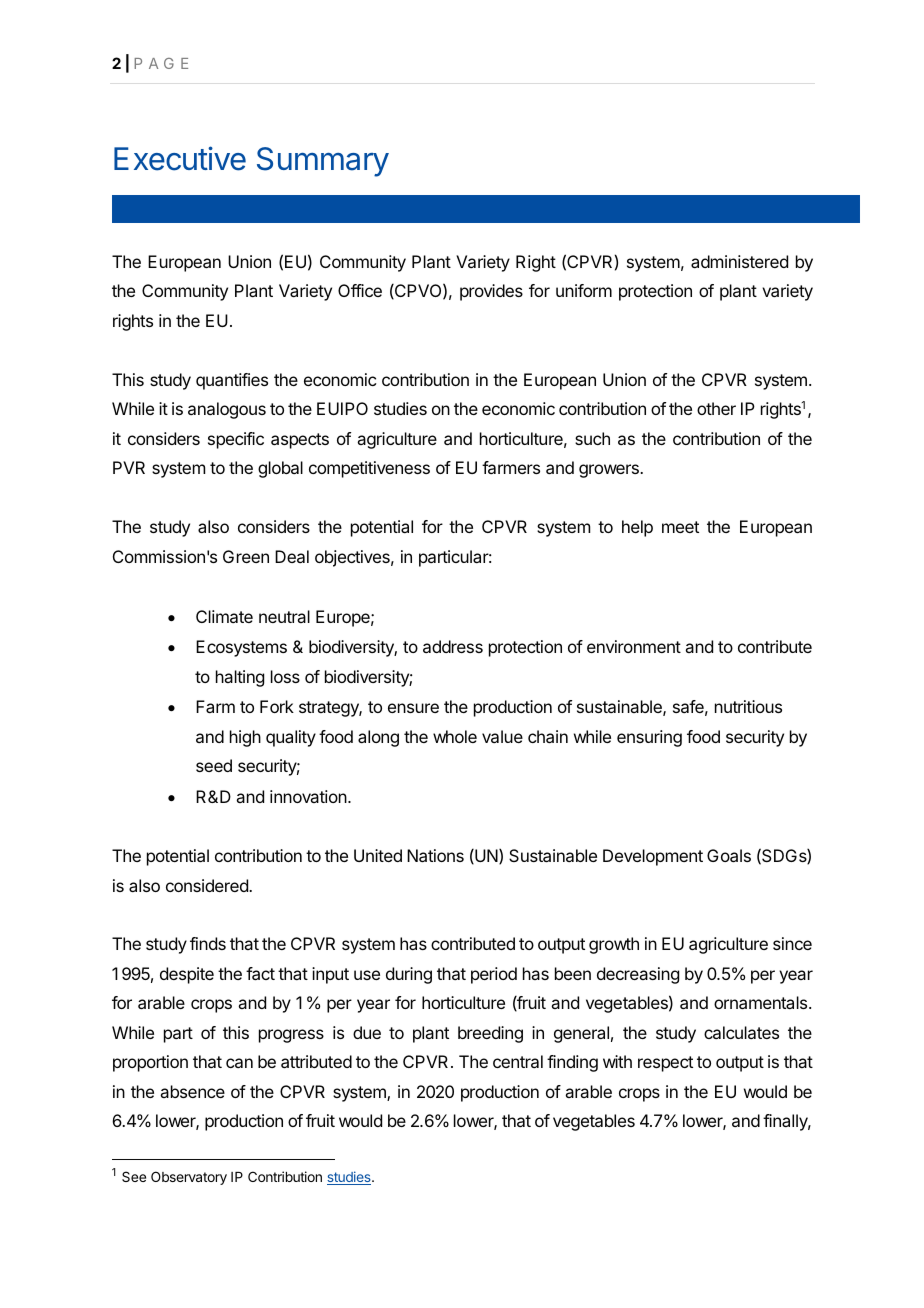 The image size is (924, 1308). Describe the element at coordinates (592, 438) in the image. I see `such` at that location.
